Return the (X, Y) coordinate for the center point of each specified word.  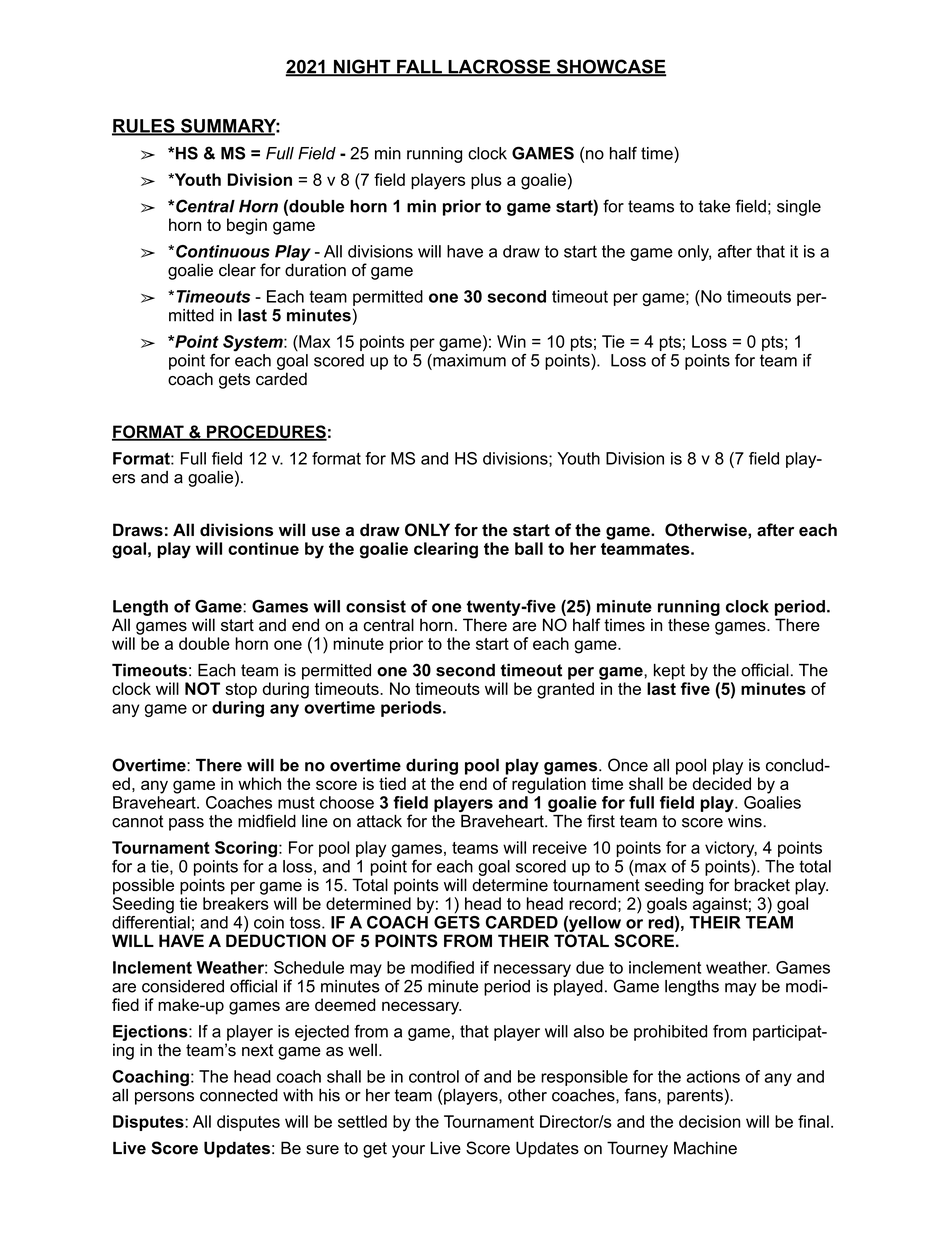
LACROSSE (499, 67)
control (434, 1076)
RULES (144, 127)
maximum (468, 360)
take (714, 206)
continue (263, 548)
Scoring (246, 849)
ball (529, 548)
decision (709, 1121)
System (254, 343)
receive (560, 847)
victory (731, 849)
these (689, 625)
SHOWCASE (610, 67)
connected (239, 1095)
